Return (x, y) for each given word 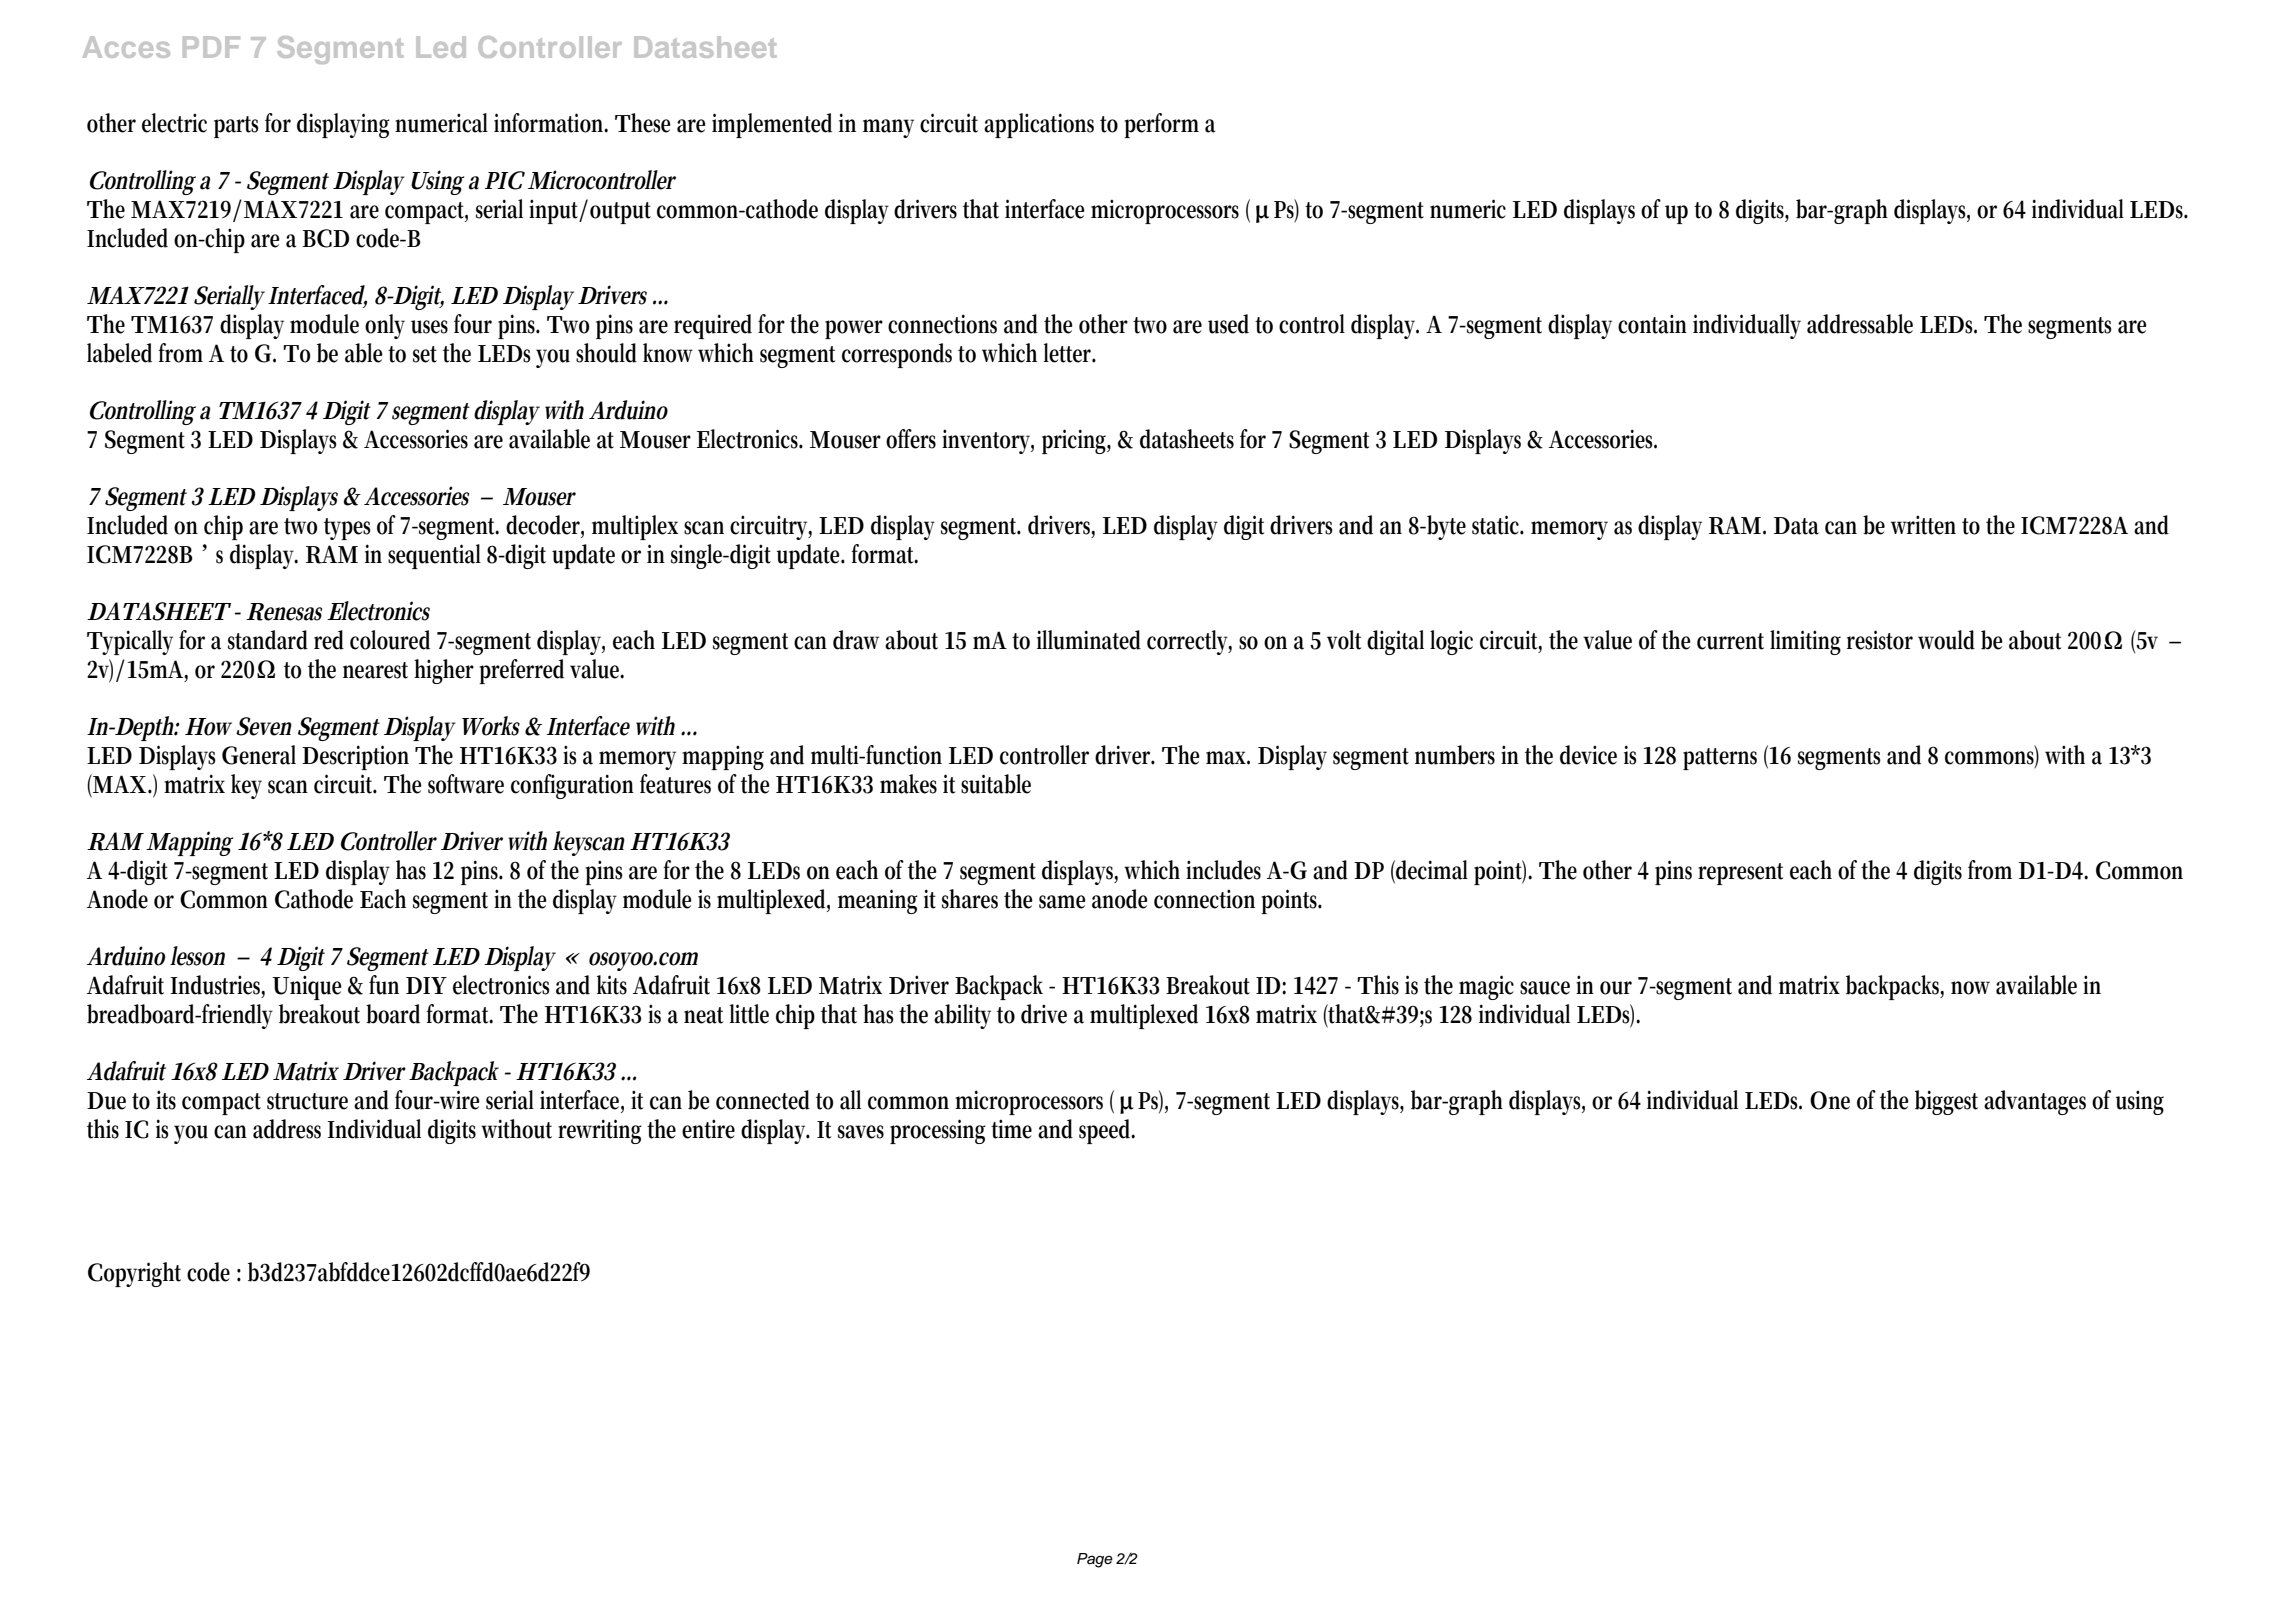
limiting (1805, 642)
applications (1039, 125)
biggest (1946, 1102)
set (425, 354)
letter (1070, 353)
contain (1652, 324)
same (1062, 902)
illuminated (1089, 640)
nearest (375, 670)
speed (1107, 1131)
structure (307, 1101)
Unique (307, 987)
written (1923, 525)
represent (1740, 874)
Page (1095, 1560)
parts (236, 127)
